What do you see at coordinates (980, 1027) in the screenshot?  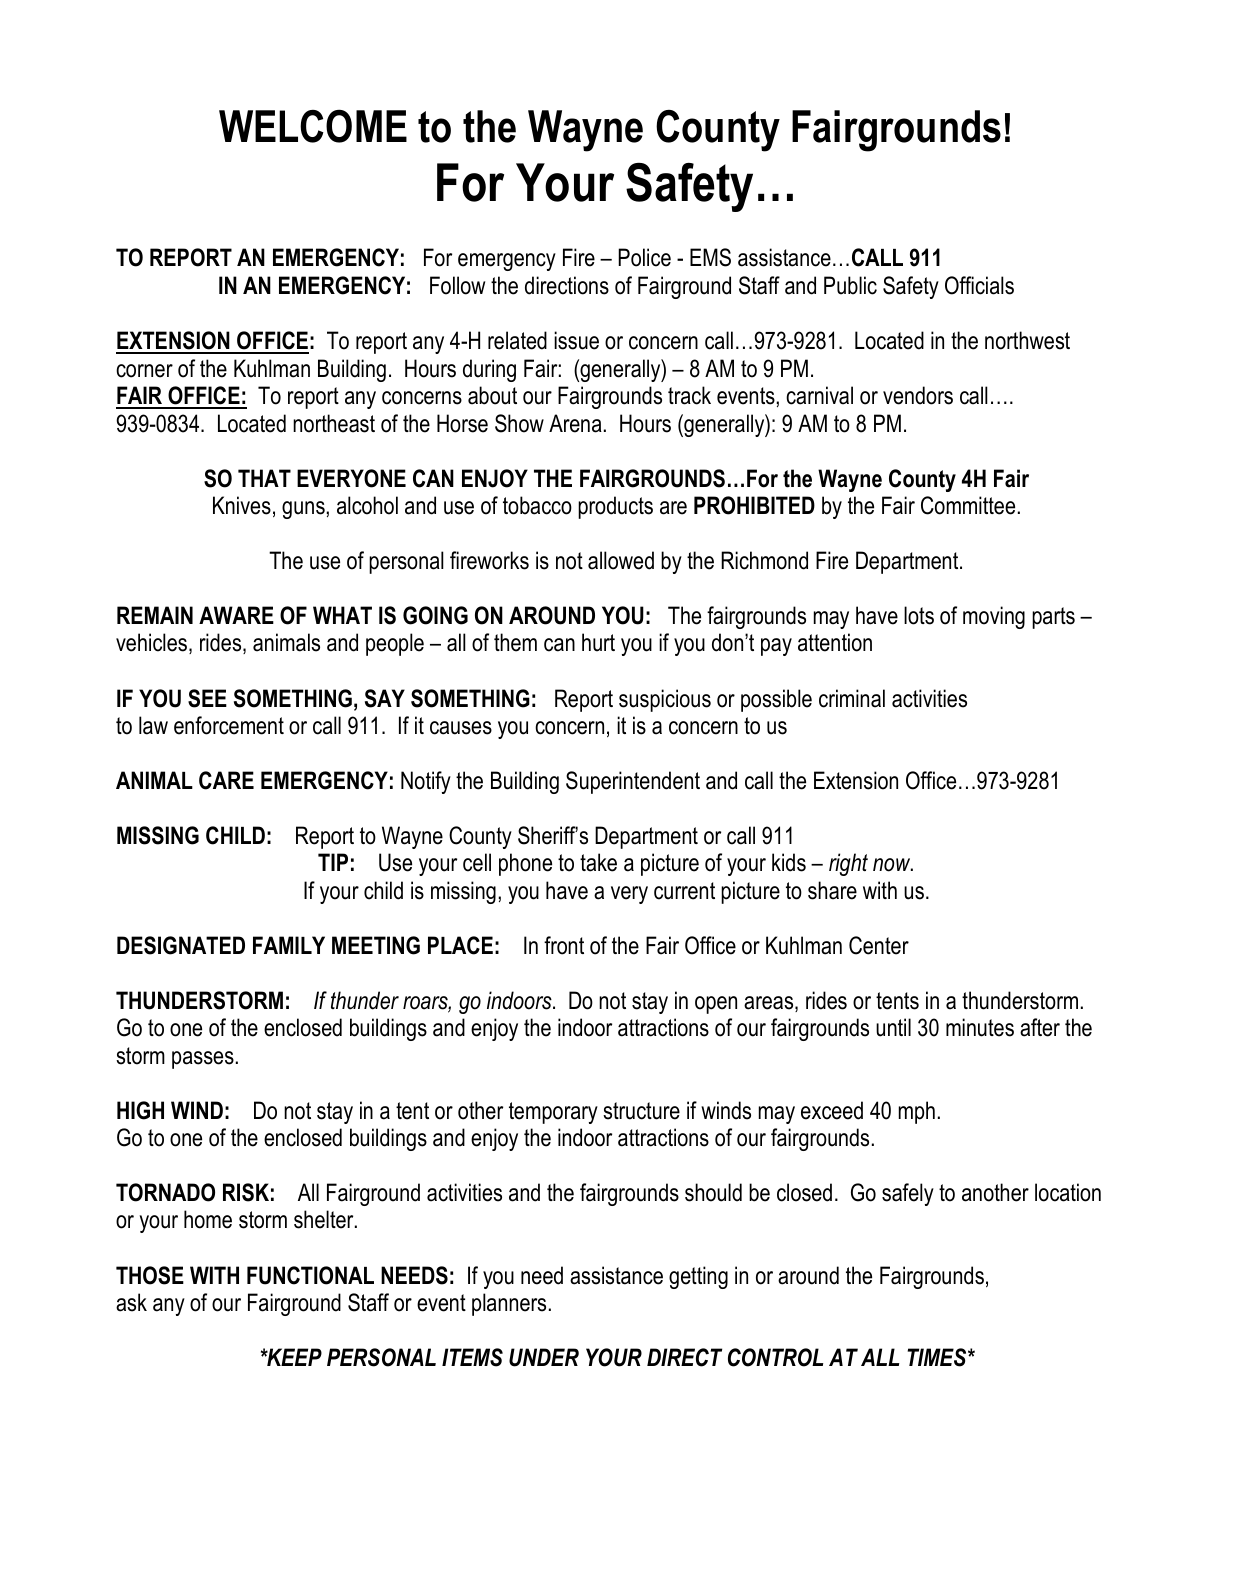 I see `minutes` at bounding box center [980, 1027].
